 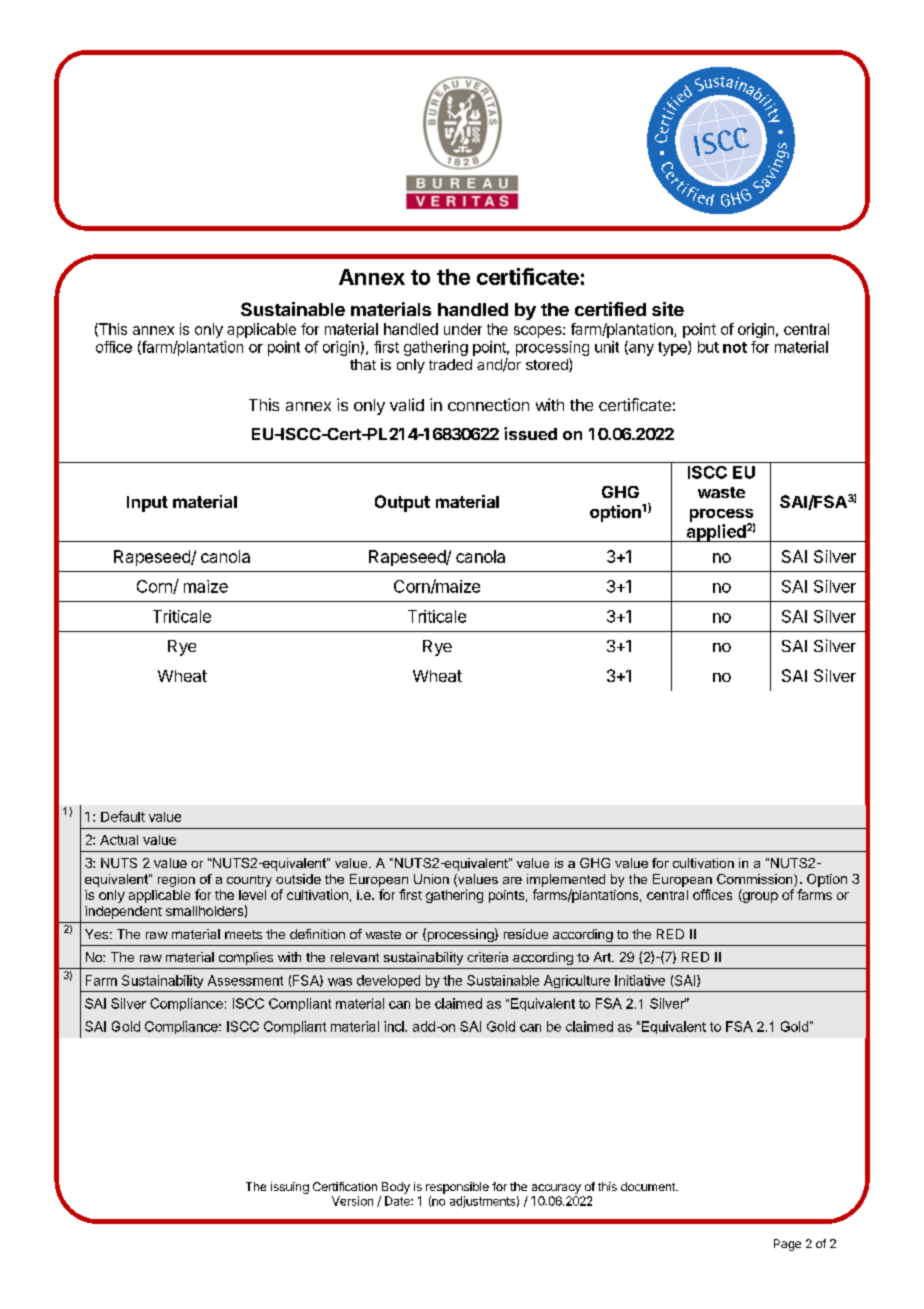 I want to click on responsible, so click(x=457, y=1188).
